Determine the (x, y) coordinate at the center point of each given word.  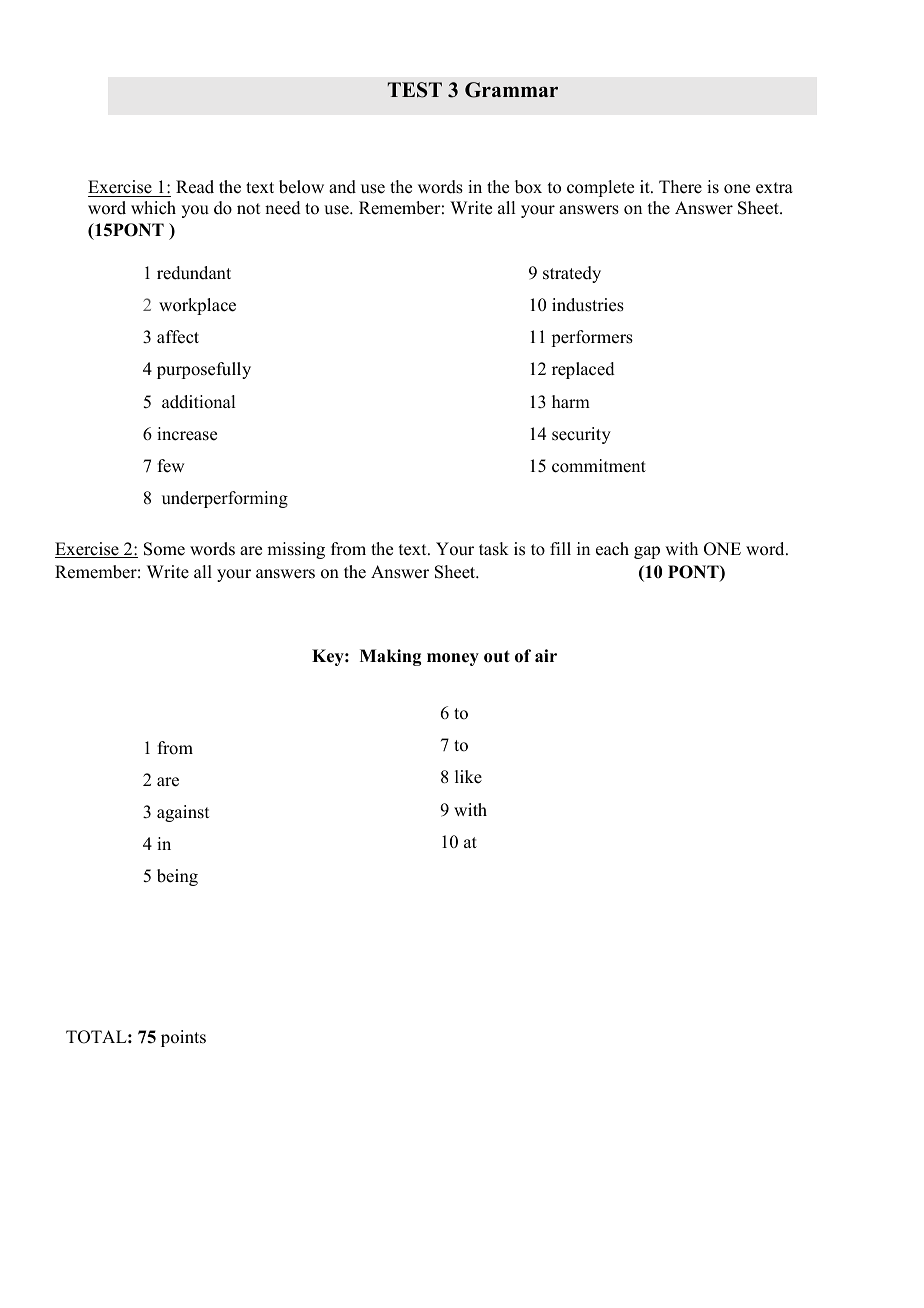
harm (571, 401)
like (468, 777)
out (497, 656)
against (183, 813)
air (546, 655)
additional (198, 402)
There (680, 187)
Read (195, 187)
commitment (599, 466)
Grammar (511, 90)
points (183, 1038)
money (453, 659)
